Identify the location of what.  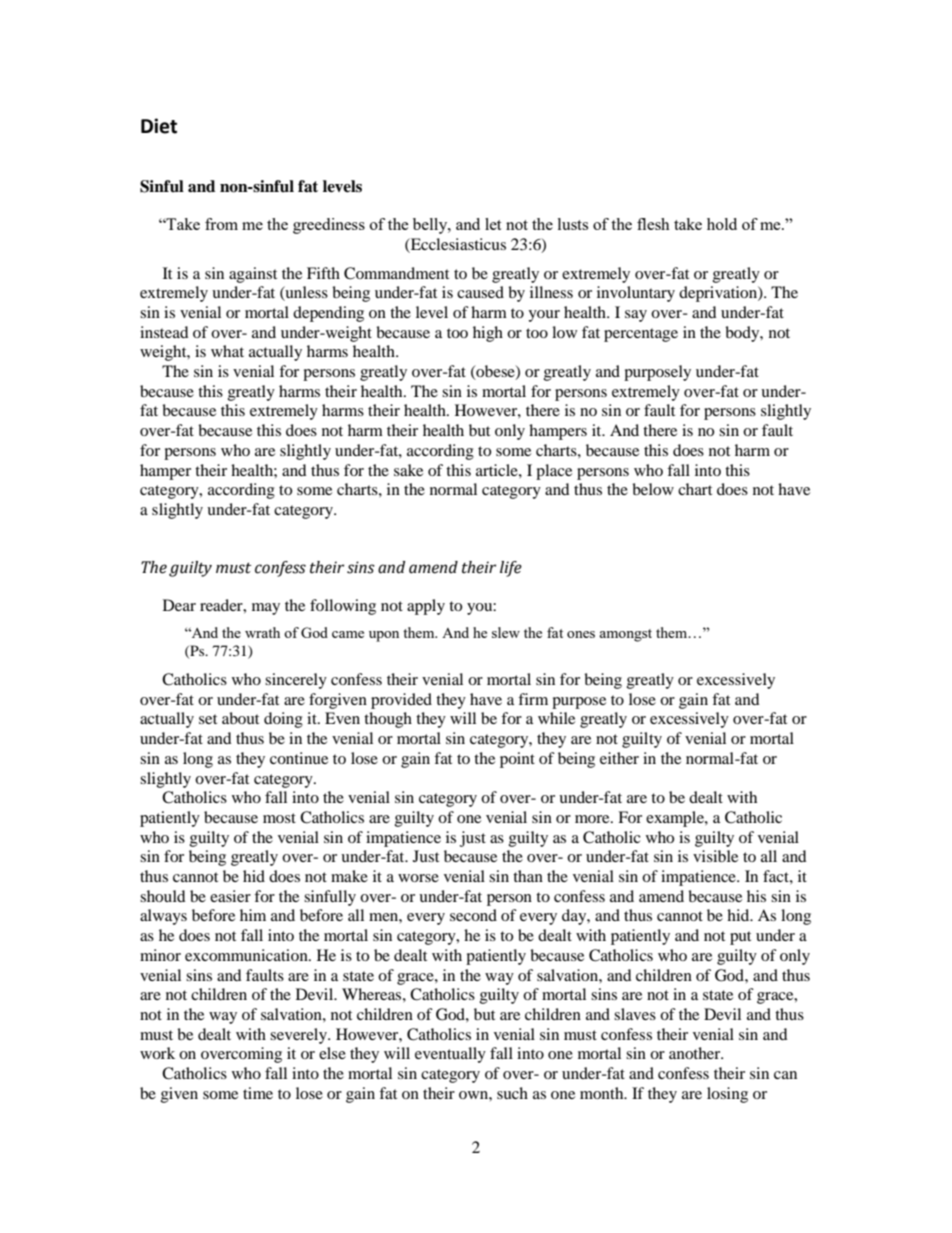
(227, 351).
